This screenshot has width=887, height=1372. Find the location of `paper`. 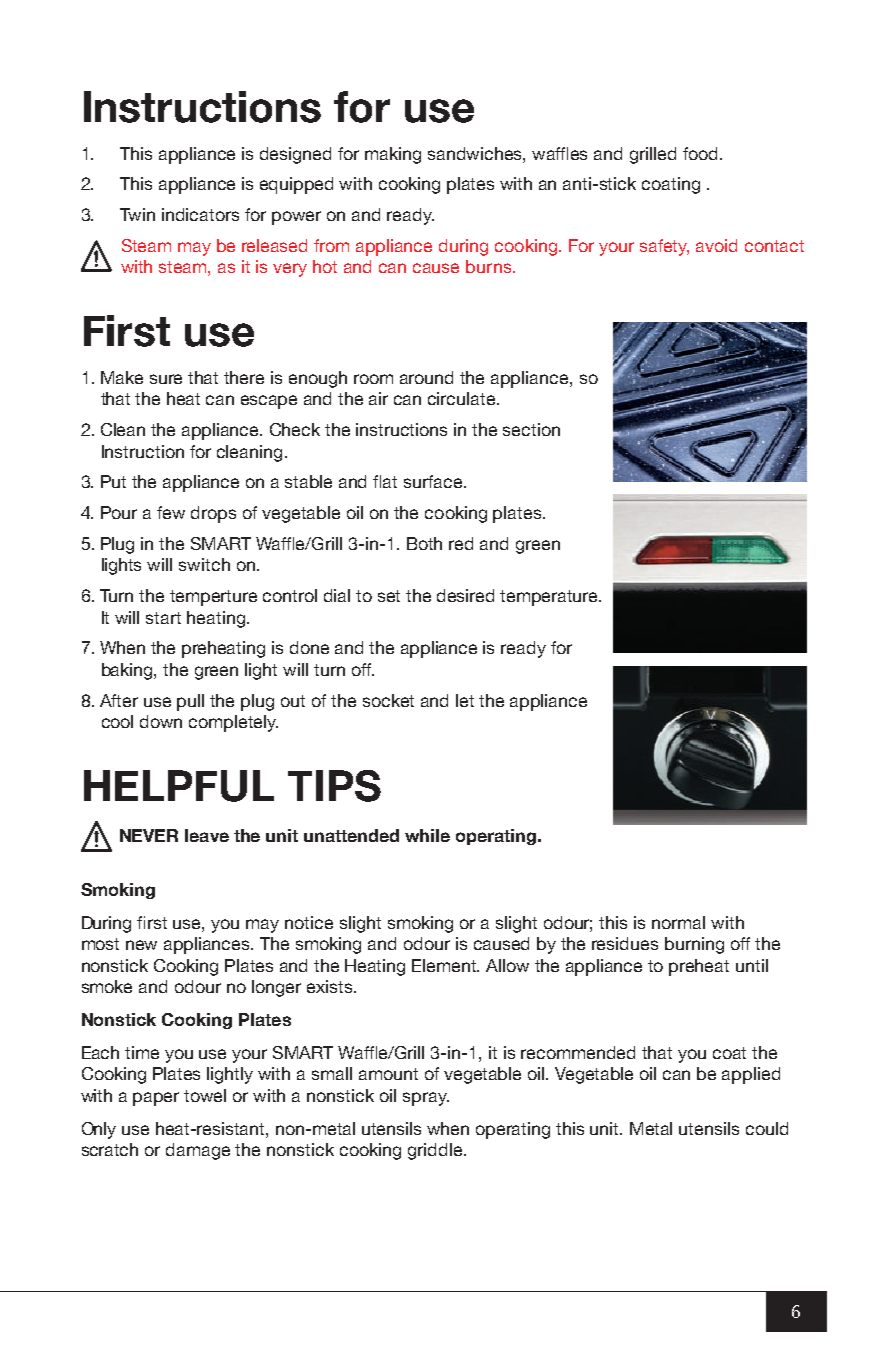

paper is located at coordinates (156, 1099).
